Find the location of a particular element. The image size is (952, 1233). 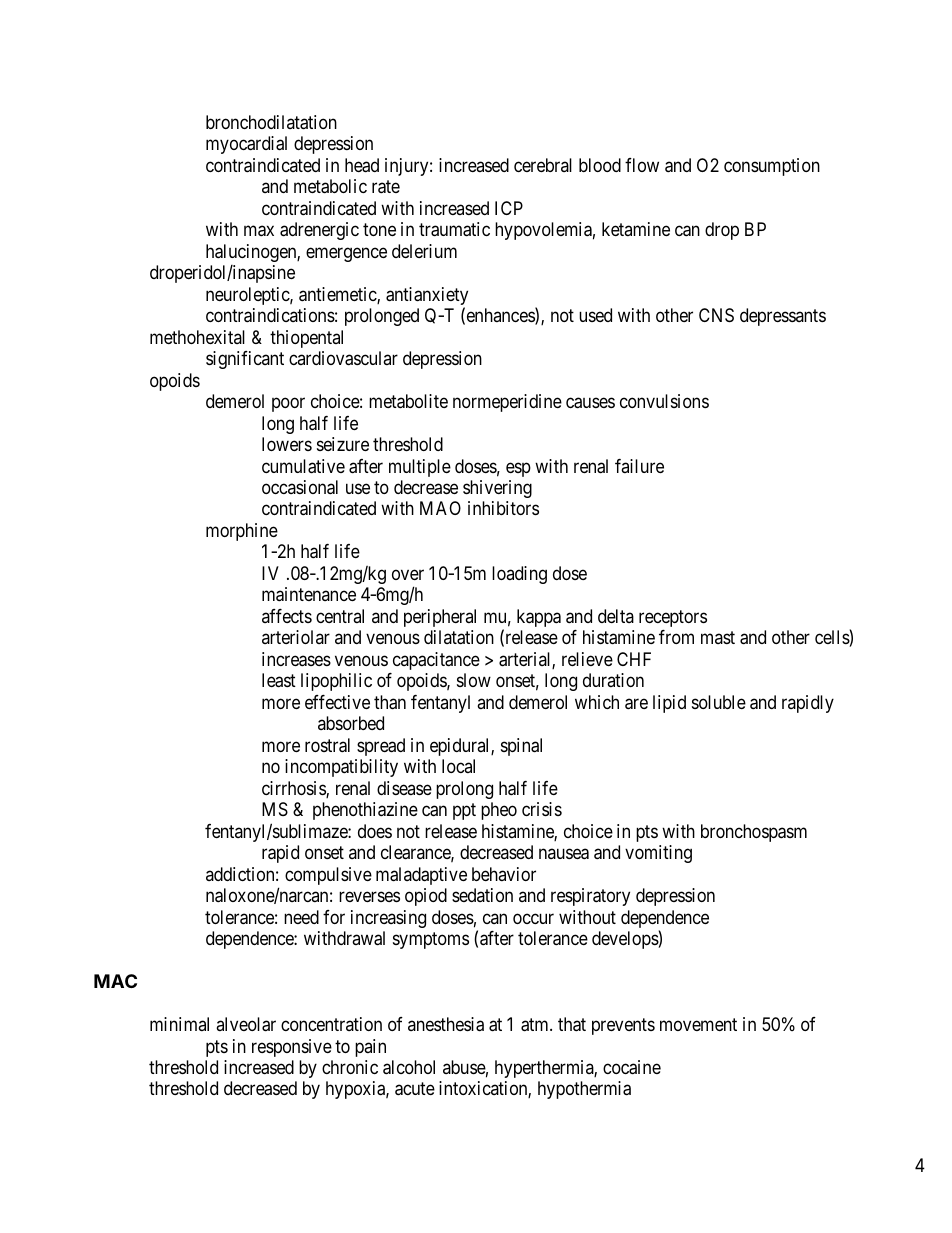

vomiting is located at coordinates (658, 854).
